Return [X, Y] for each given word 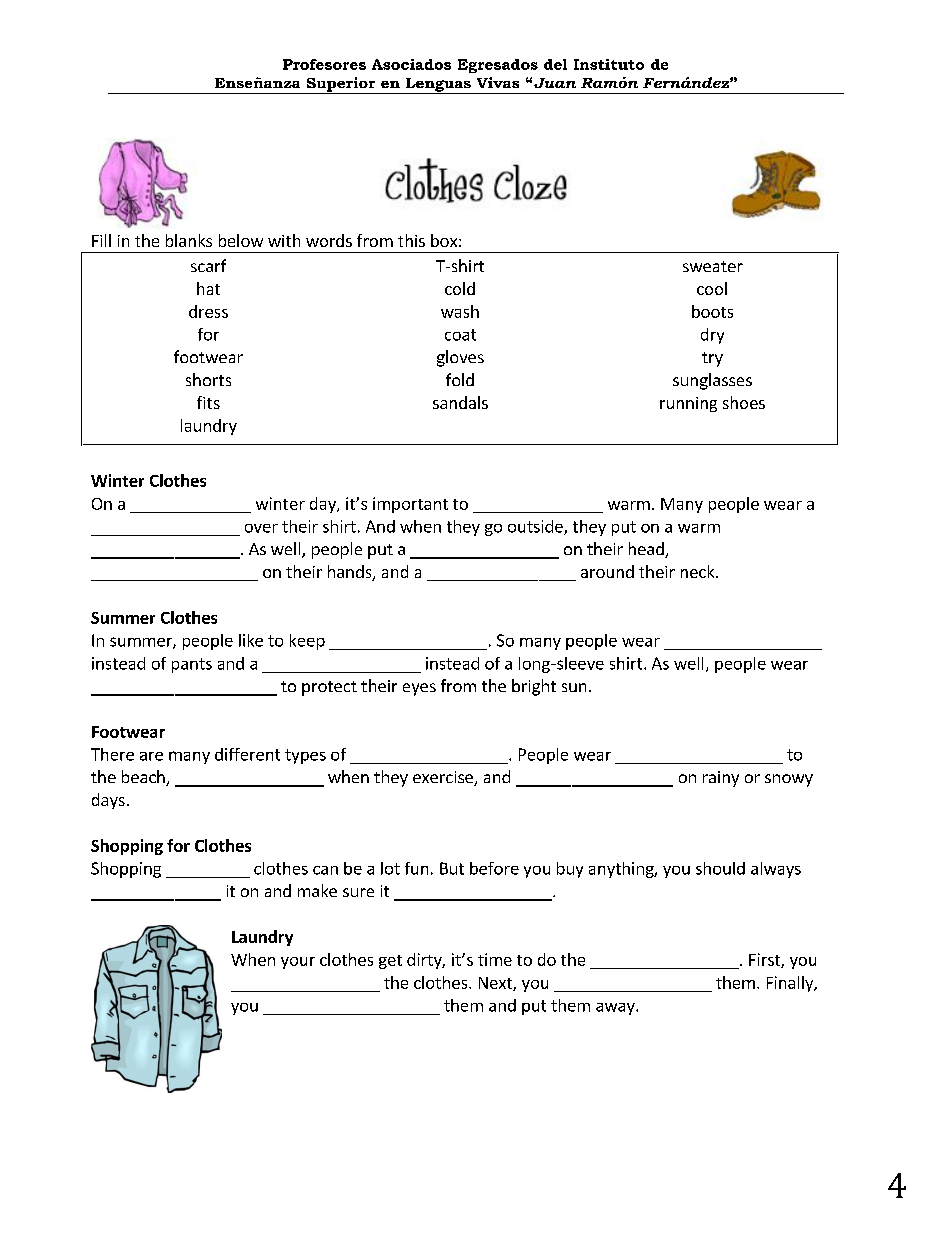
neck [699, 571]
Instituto [609, 64]
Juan [555, 83]
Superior [341, 85]
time [495, 959]
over [261, 528]
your [298, 963]
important [410, 505]
